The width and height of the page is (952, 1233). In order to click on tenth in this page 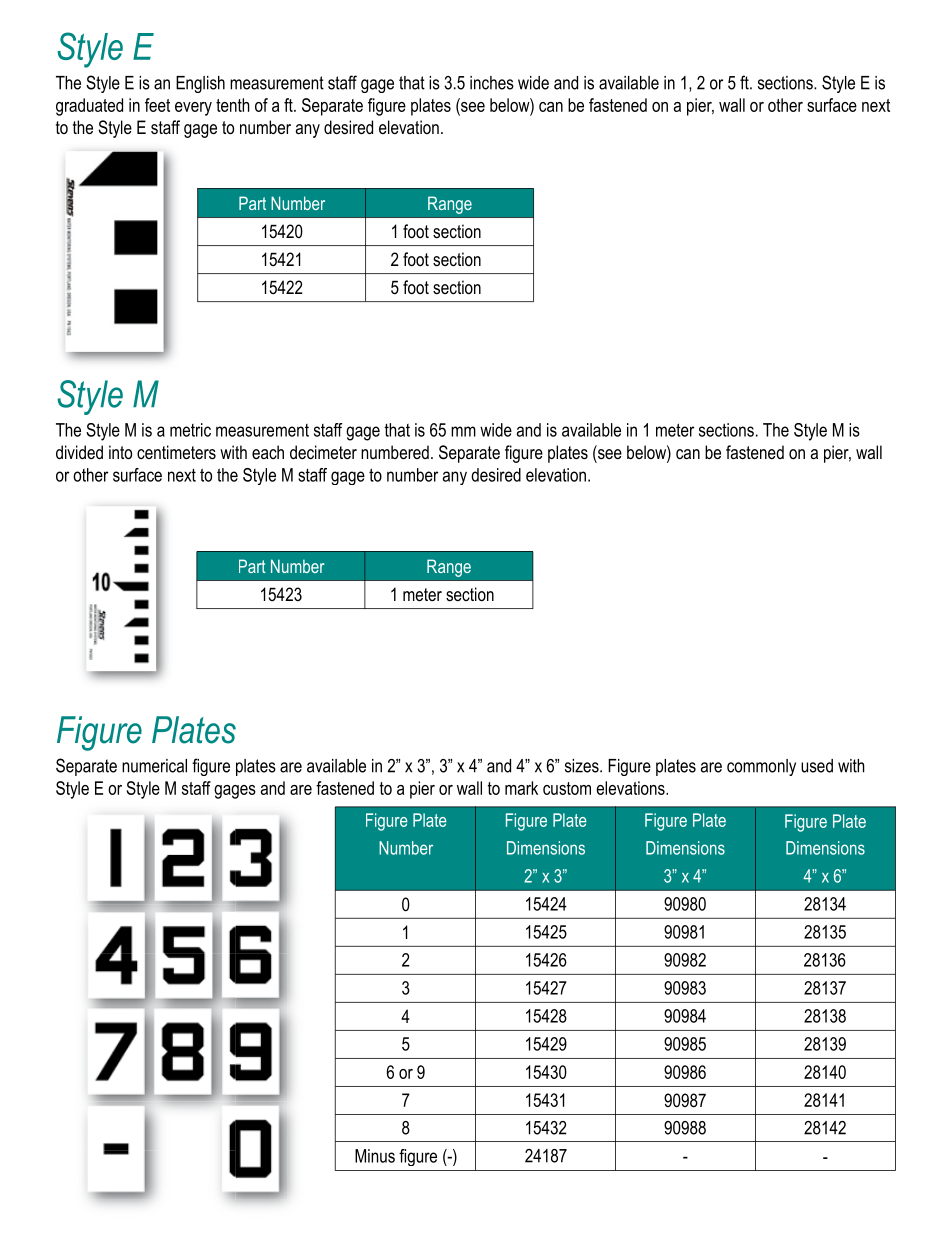, I will do `click(233, 105)`.
